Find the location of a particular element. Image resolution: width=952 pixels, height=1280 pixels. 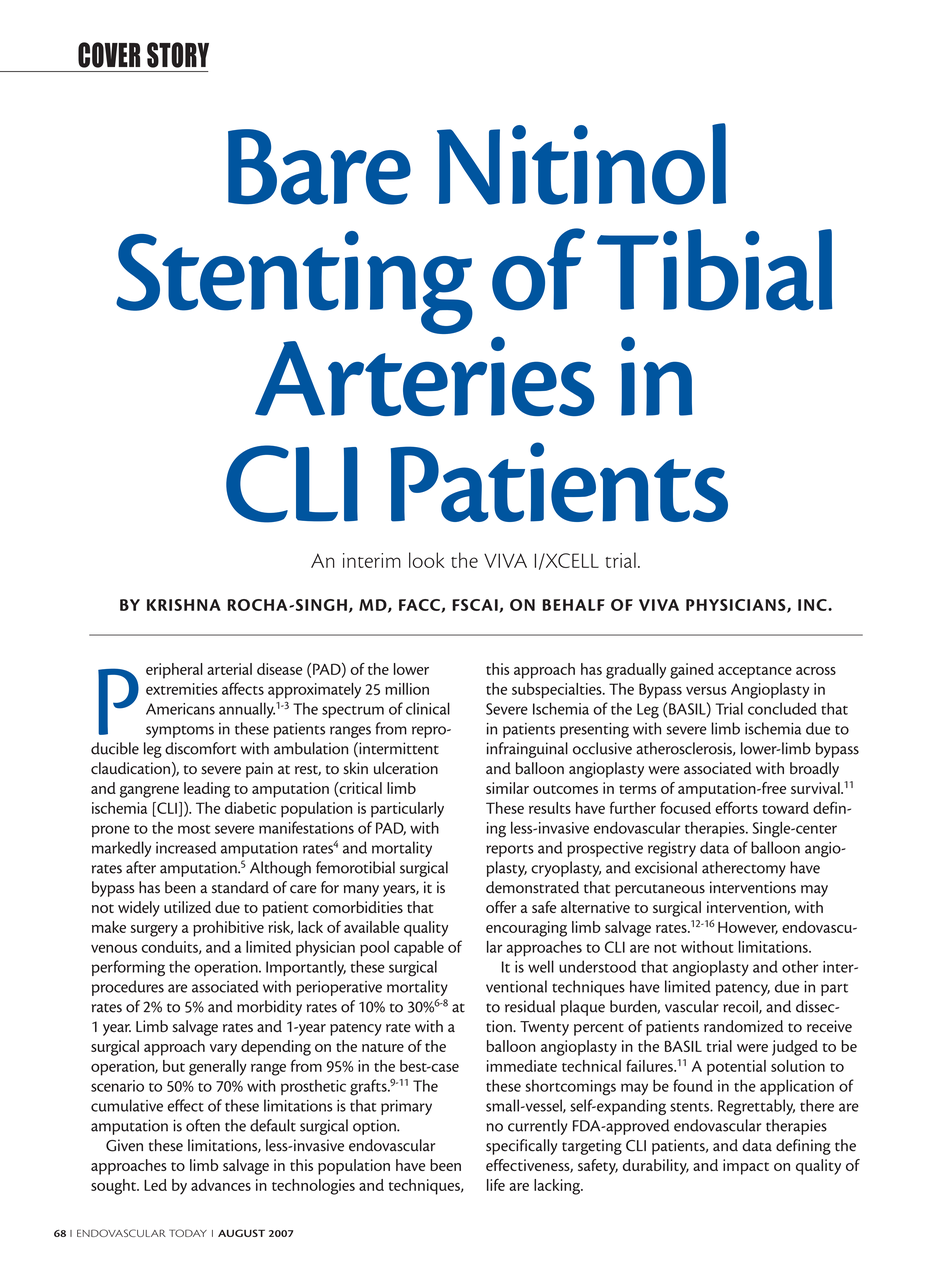

life is located at coordinates (496, 1184).
